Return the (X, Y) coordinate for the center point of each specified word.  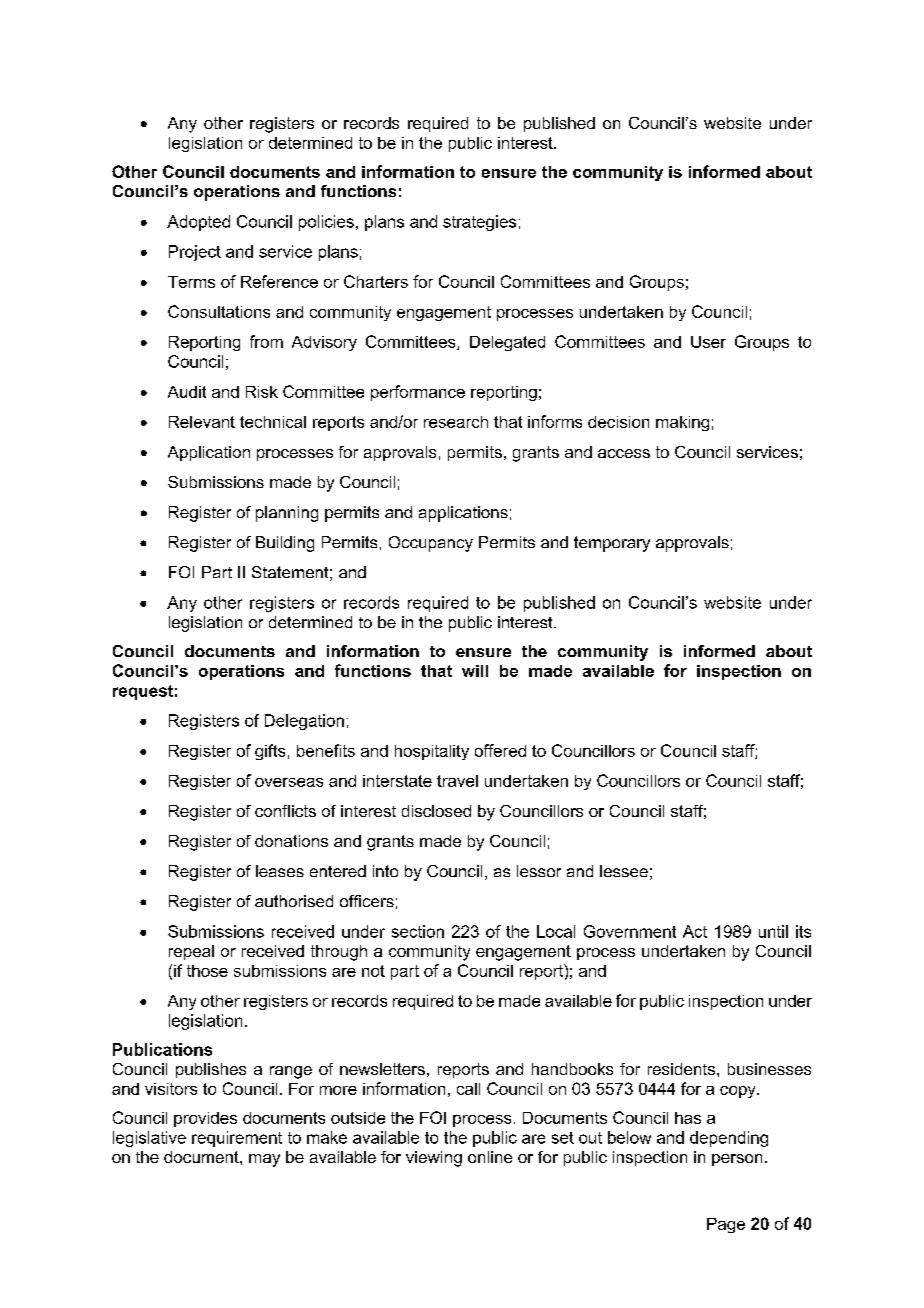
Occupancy (431, 544)
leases (280, 871)
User (708, 342)
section (418, 931)
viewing (434, 1159)
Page (726, 1225)
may (264, 1160)
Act (695, 931)
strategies (479, 223)
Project (195, 253)
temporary (612, 544)
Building (285, 544)
